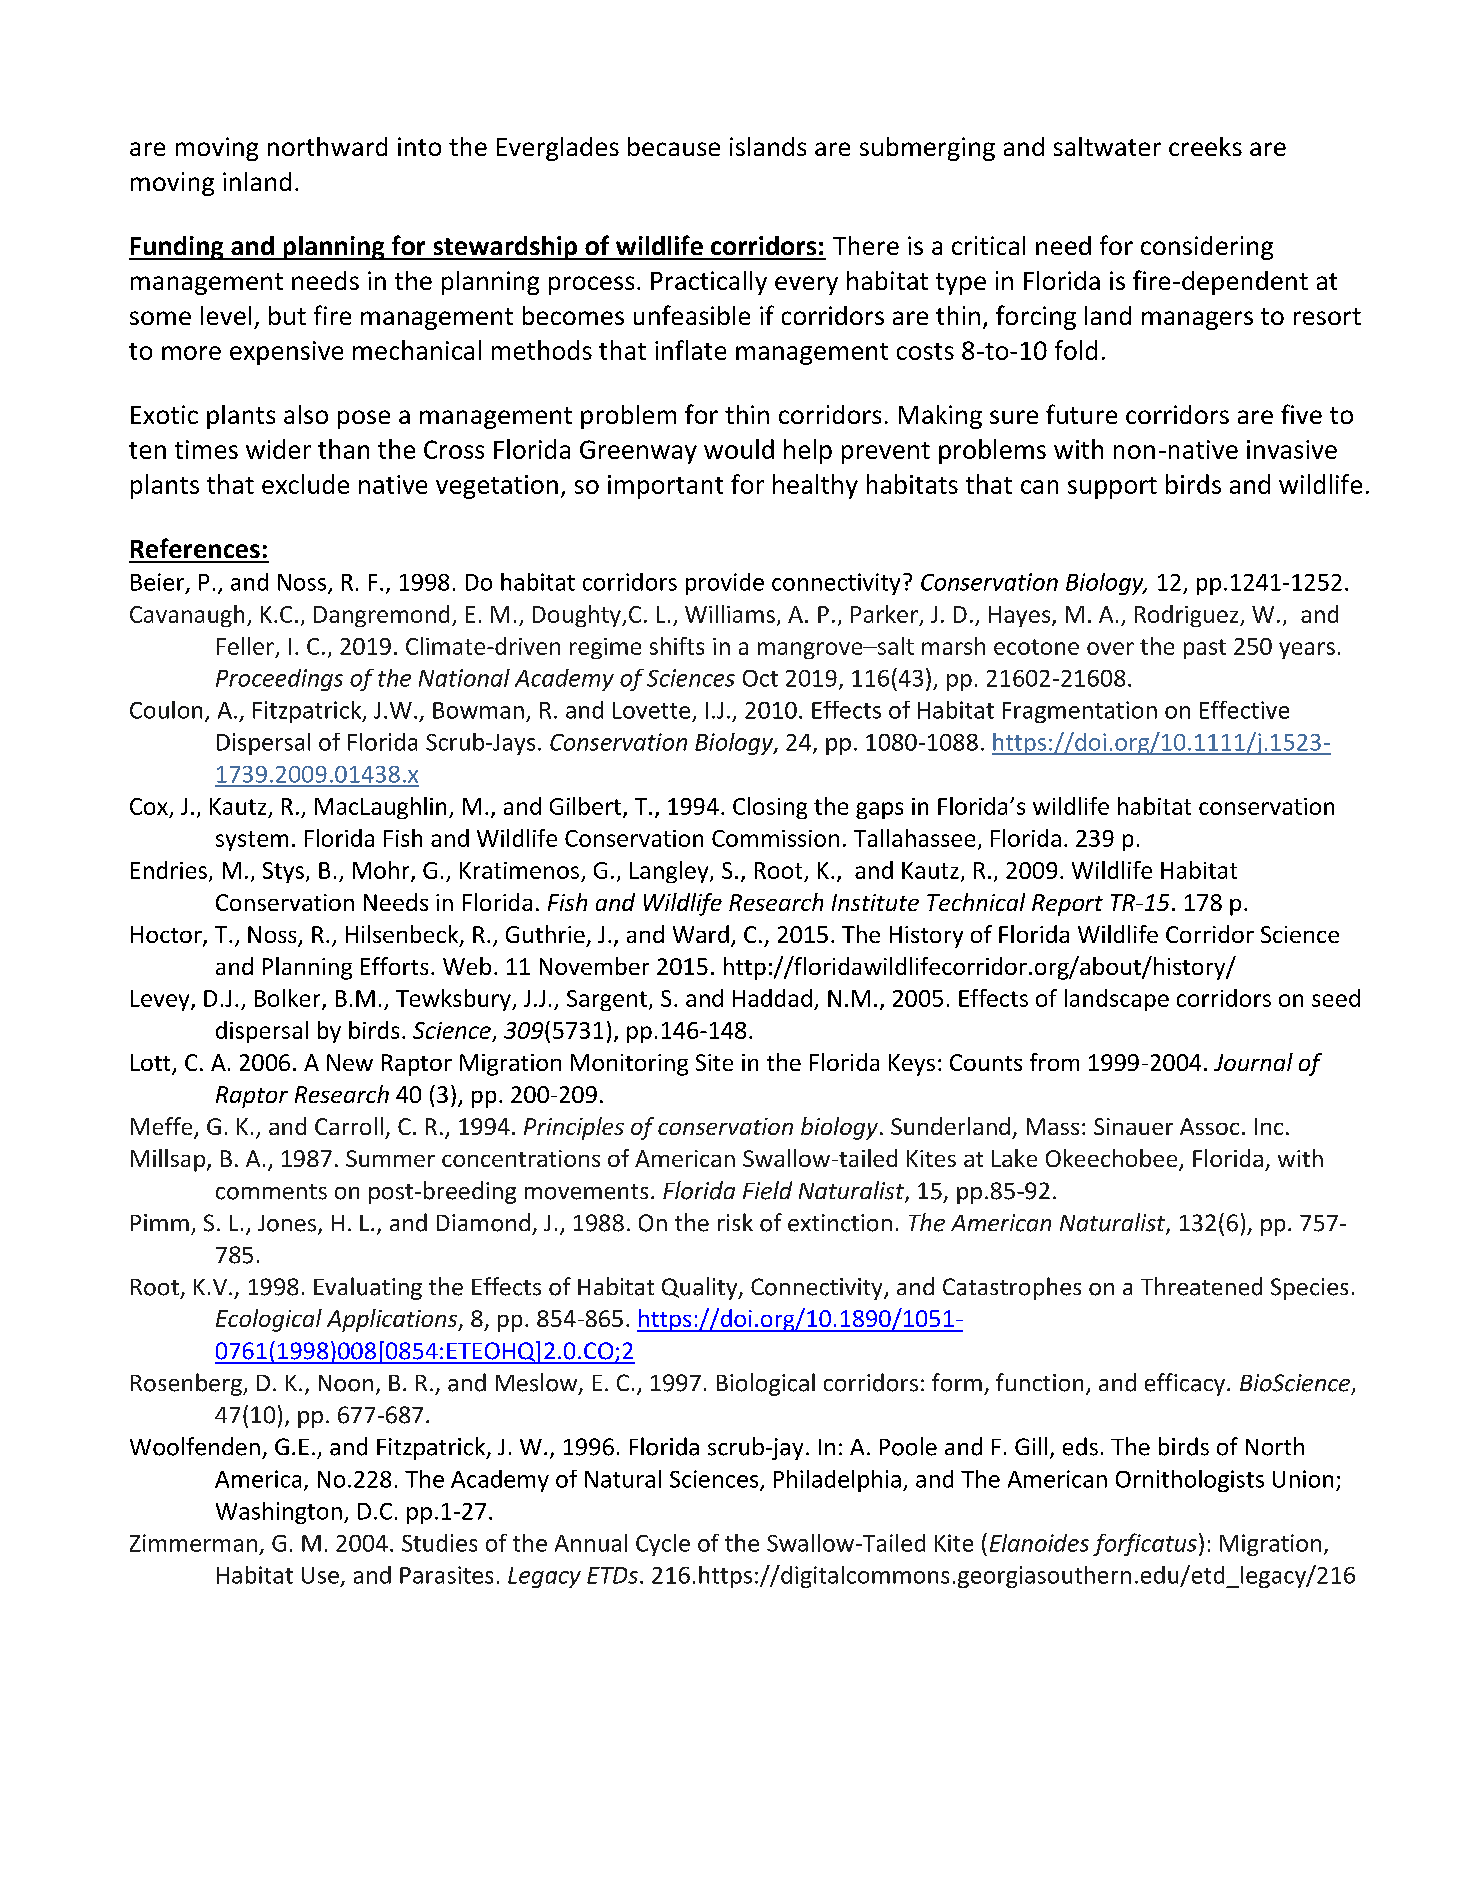 The width and height of the screenshot is (1460, 1889). What do you see at coordinates (1209, 1126) in the screenshot?
I see `Assoc` at bounding box center [1209, 1126].
